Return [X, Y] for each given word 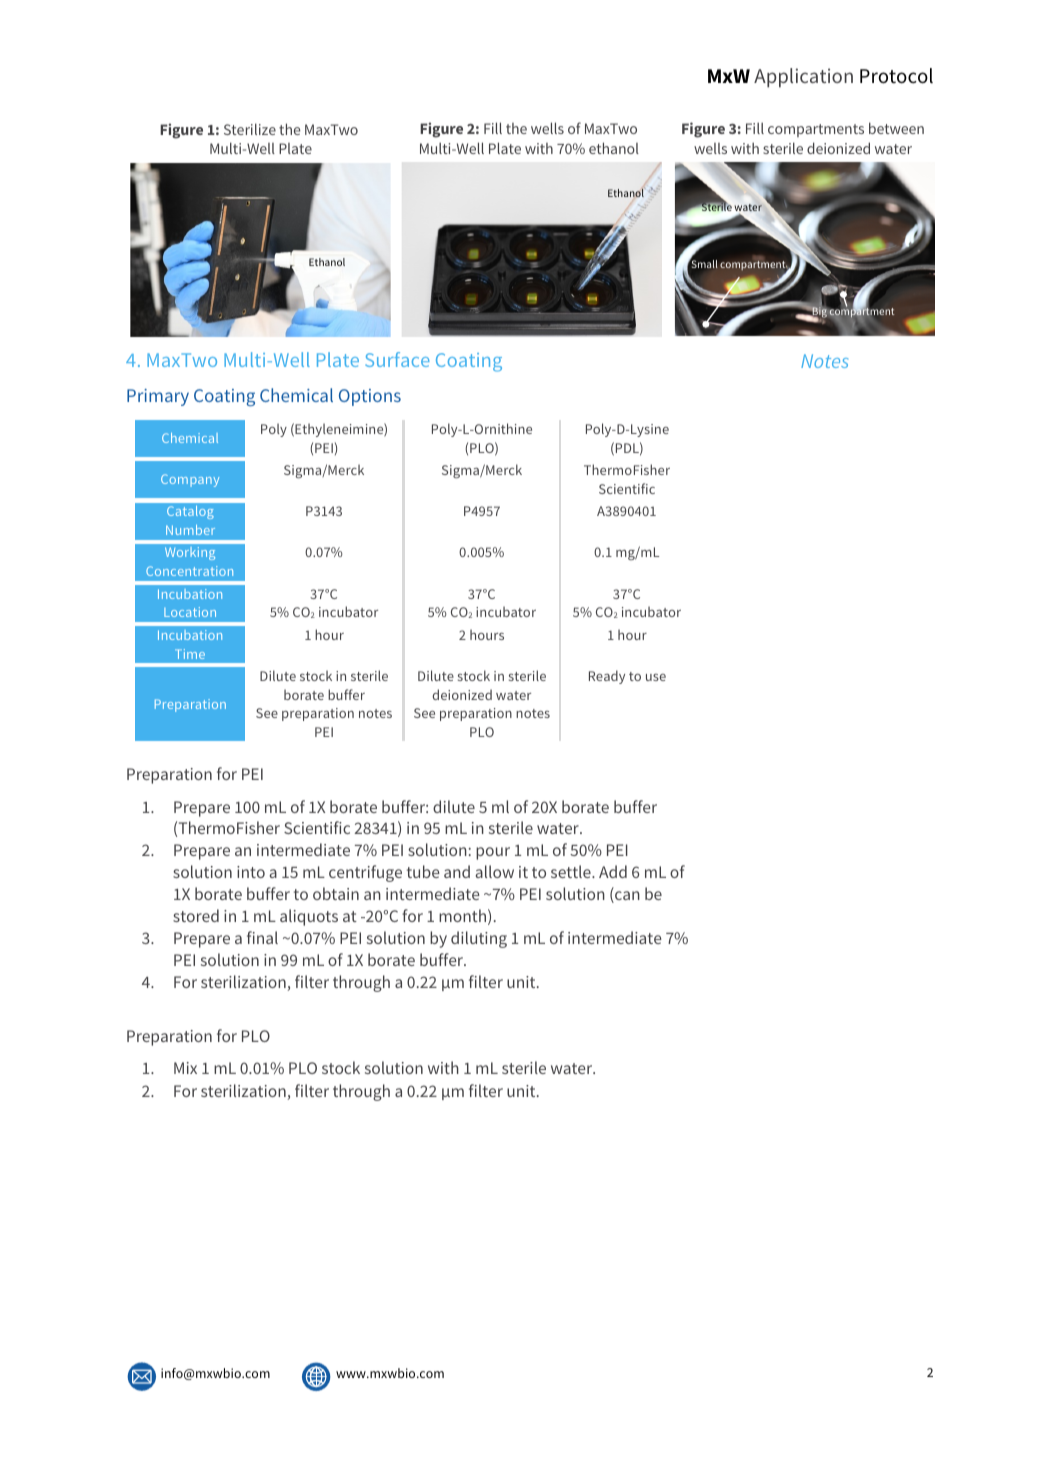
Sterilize [250, 129]
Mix [185, 1068]
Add [613, 871]
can [626, 897]
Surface [397, 359]
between [896, 128]
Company [190, 480]
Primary [158, 397]
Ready [607, 677]
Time [190, 654]
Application [803, 78]
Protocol [896, 76]
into [251, 872]
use [656, 677]
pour [493, 853]
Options [370, 397]
